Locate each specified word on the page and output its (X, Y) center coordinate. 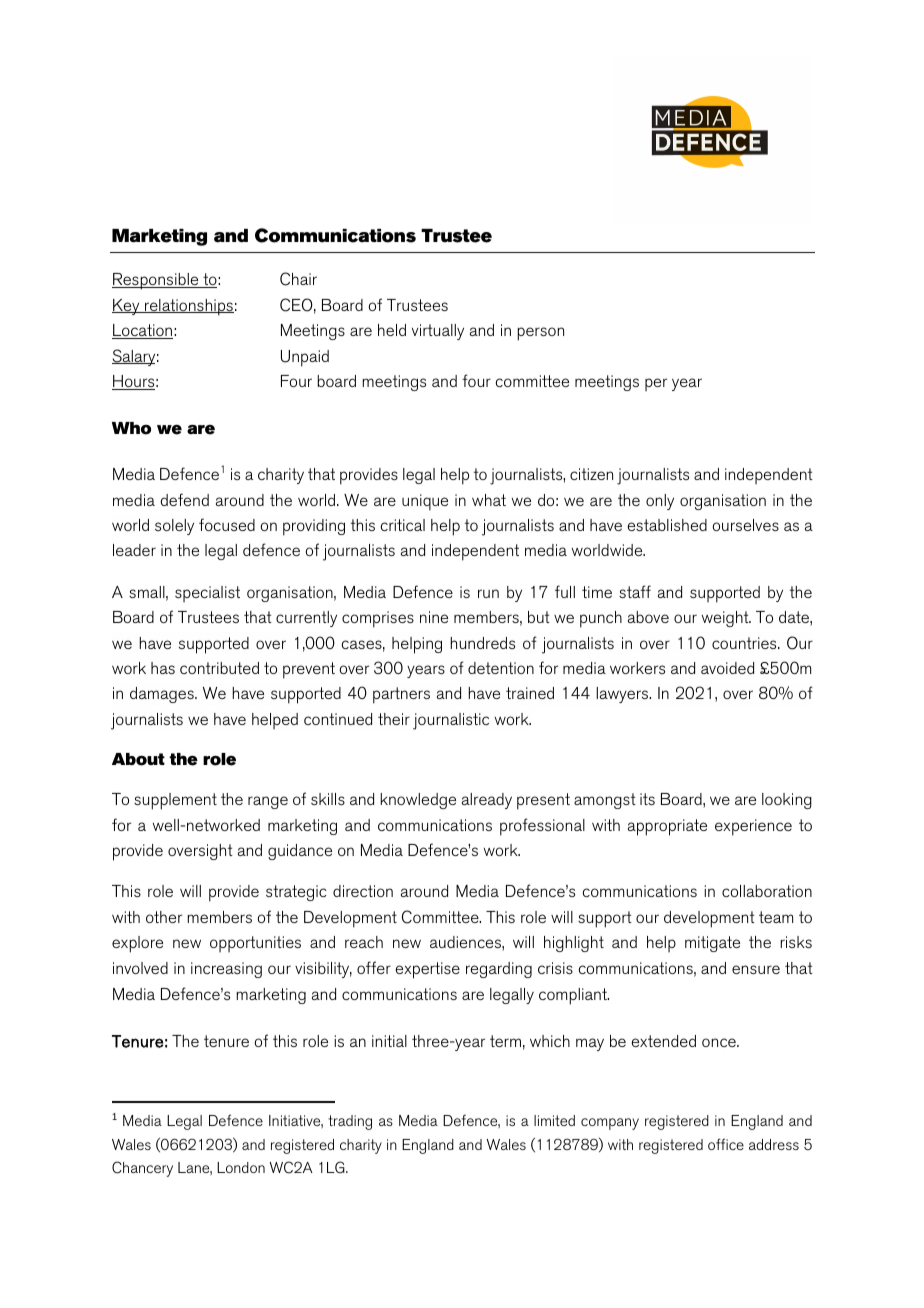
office (726, 1144)
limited (554, 1120)
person (540, 334)
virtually (438, 332)
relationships (188, 307)
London (241, 1167)
